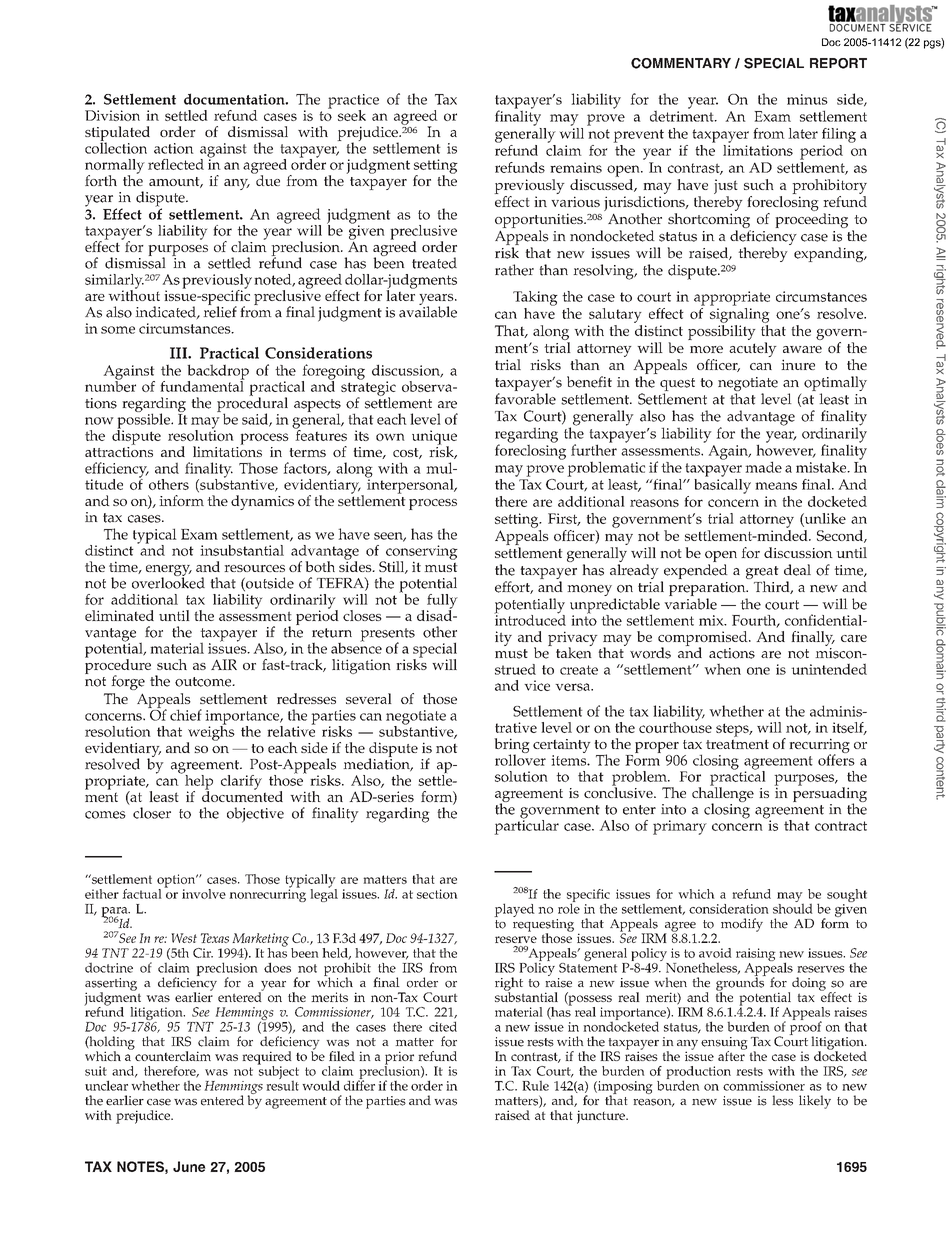 The height and width of the screenshot is (1233, 952). I want to click on June, so click(189, 1166).
